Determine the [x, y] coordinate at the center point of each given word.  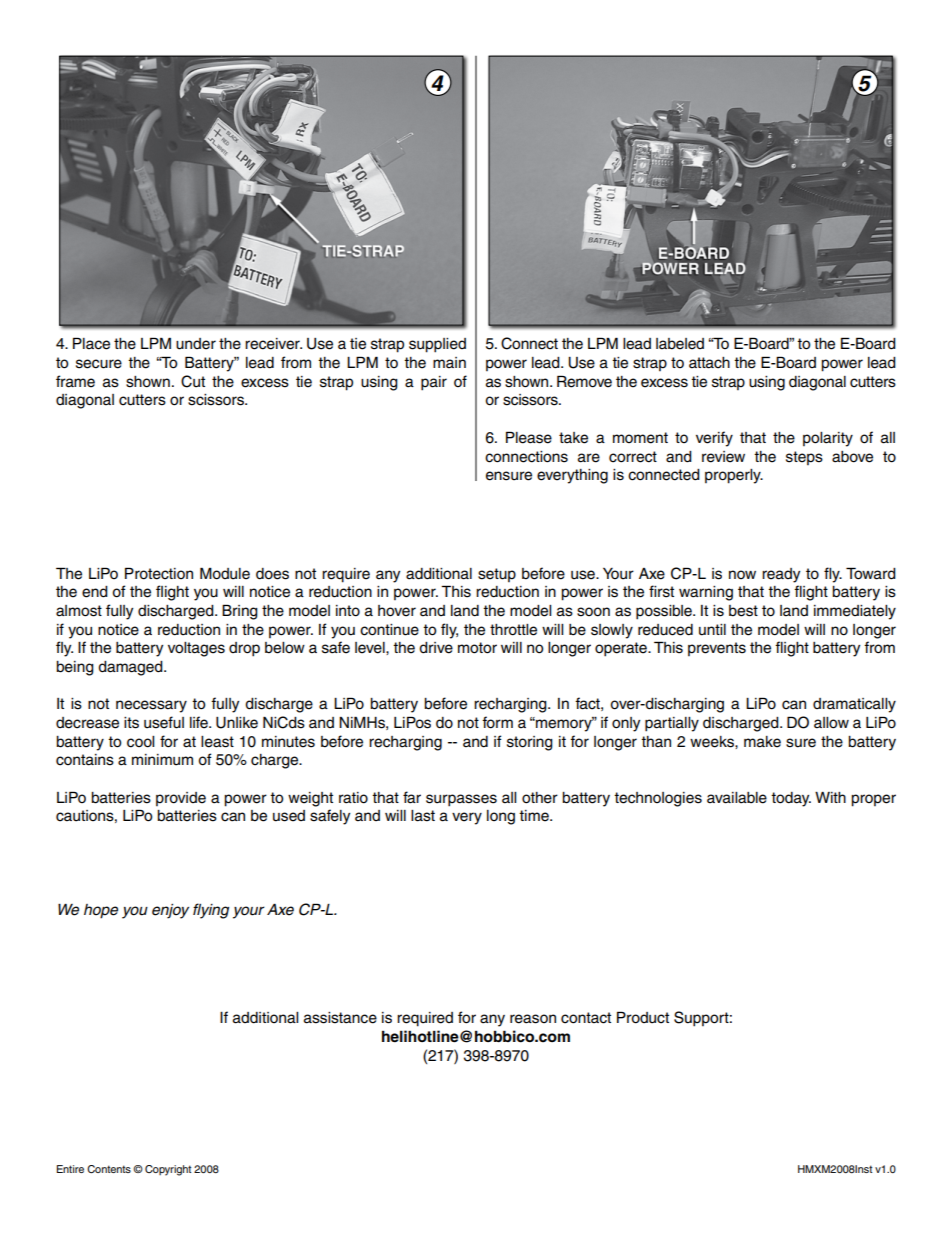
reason [533, 1019]
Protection [159, 573]
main [449, 363]
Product [643, 1017]
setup [497, 575]
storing [530, 743]
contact [586, 1018]
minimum [162, 760]
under [196, 344]
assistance [340, 1018]
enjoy [170, 911]
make [762, 742]
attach [709, 363]
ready [781, 575]
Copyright [168, 1170]
